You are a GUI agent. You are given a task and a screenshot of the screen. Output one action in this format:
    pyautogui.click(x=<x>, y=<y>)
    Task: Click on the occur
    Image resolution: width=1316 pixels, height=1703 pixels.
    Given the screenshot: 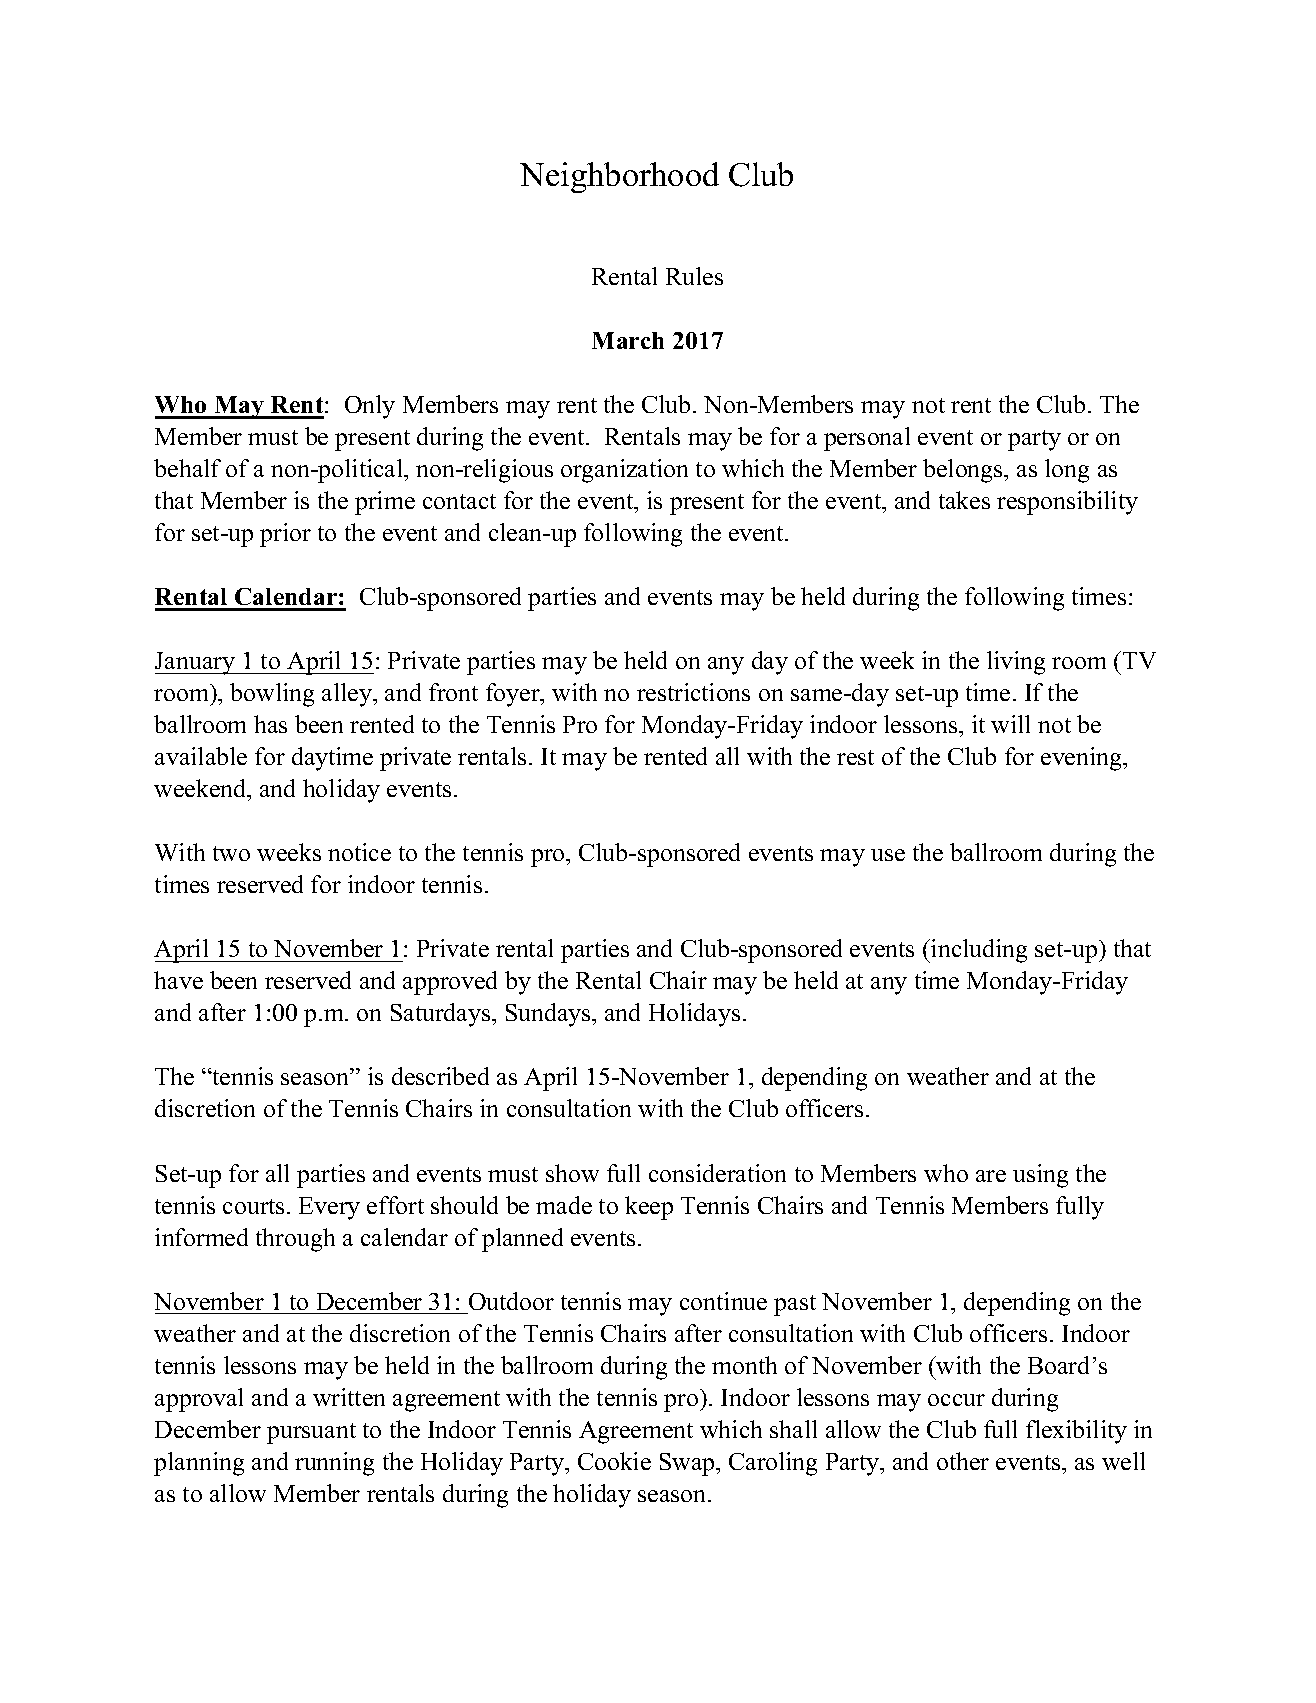 What is the action you would take?
    pyautogui.click(x=956, y=1400)
